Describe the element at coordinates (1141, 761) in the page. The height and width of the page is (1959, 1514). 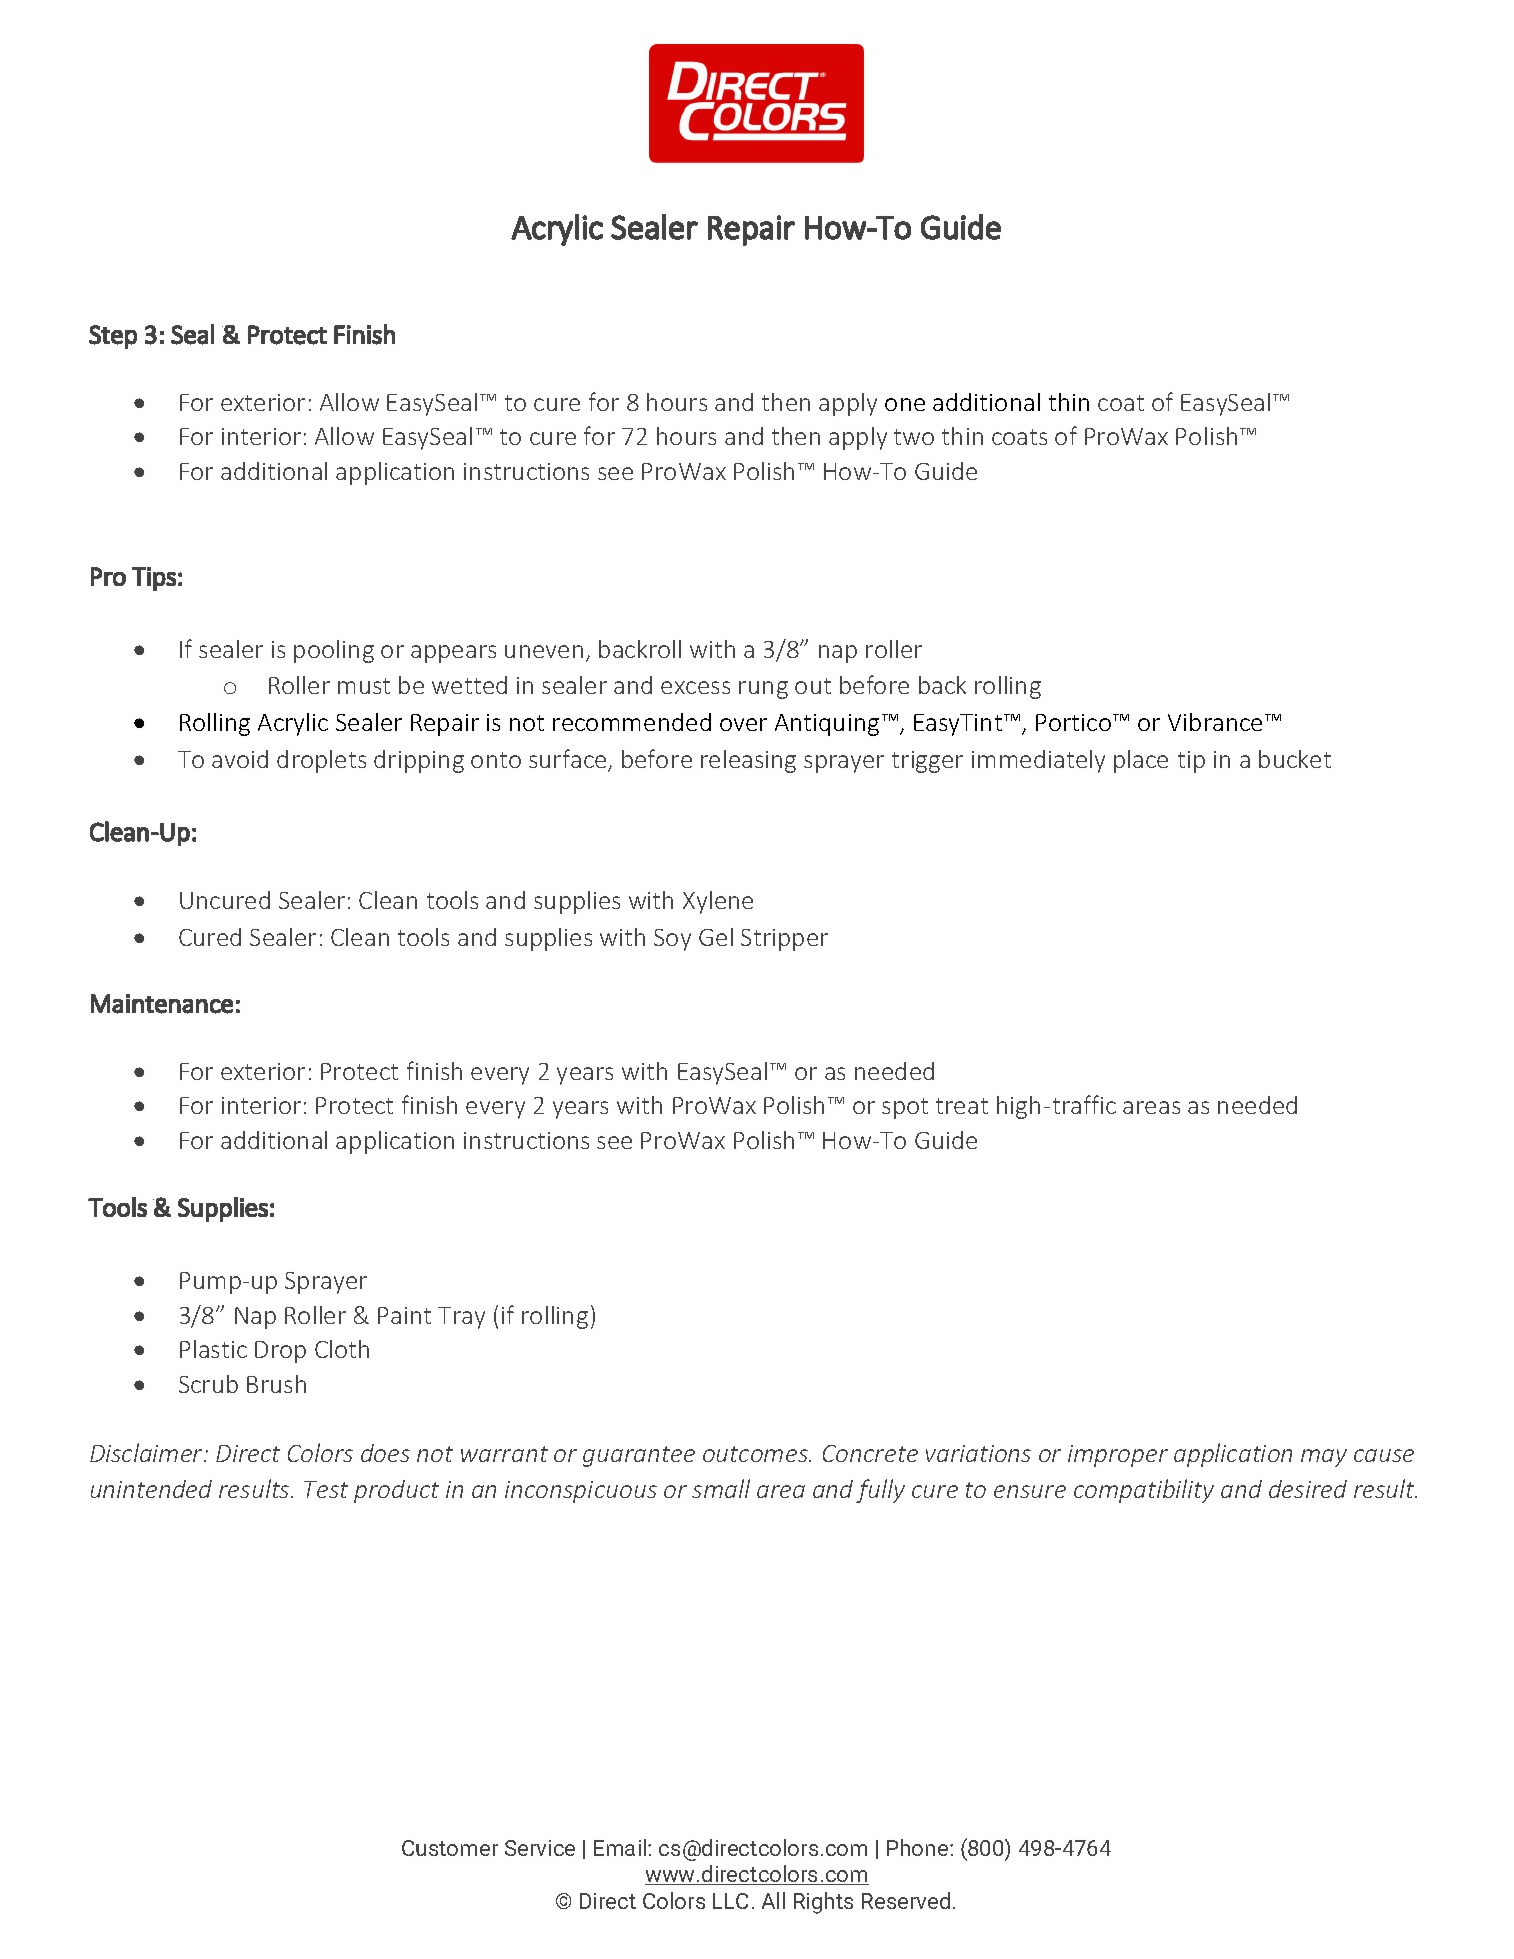
I see `place` at that location.
